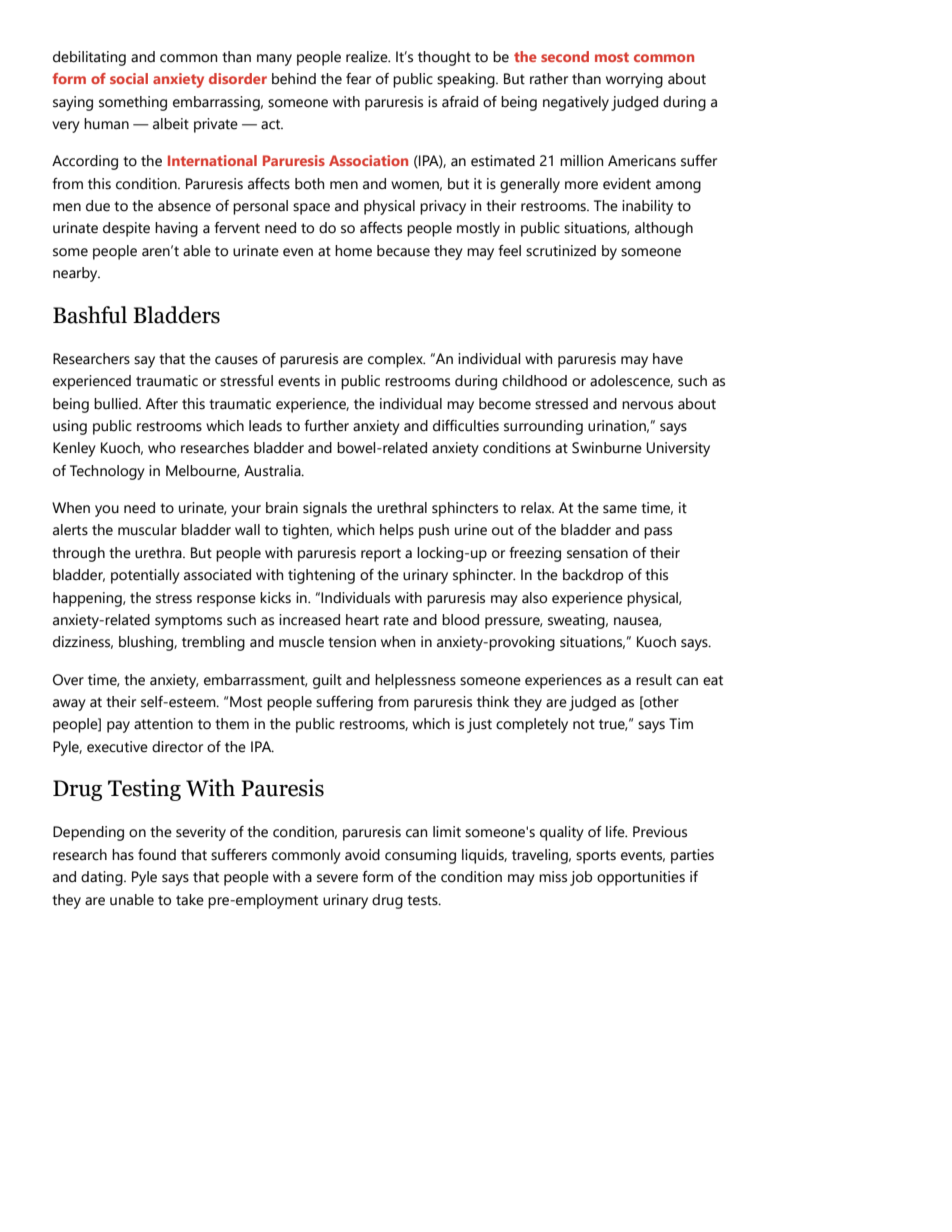 The width and height of the page is (952, 1232). What do you see at coordinates (107, 472) in the page?
I see `Technology` at bounding box center [107, 472].
